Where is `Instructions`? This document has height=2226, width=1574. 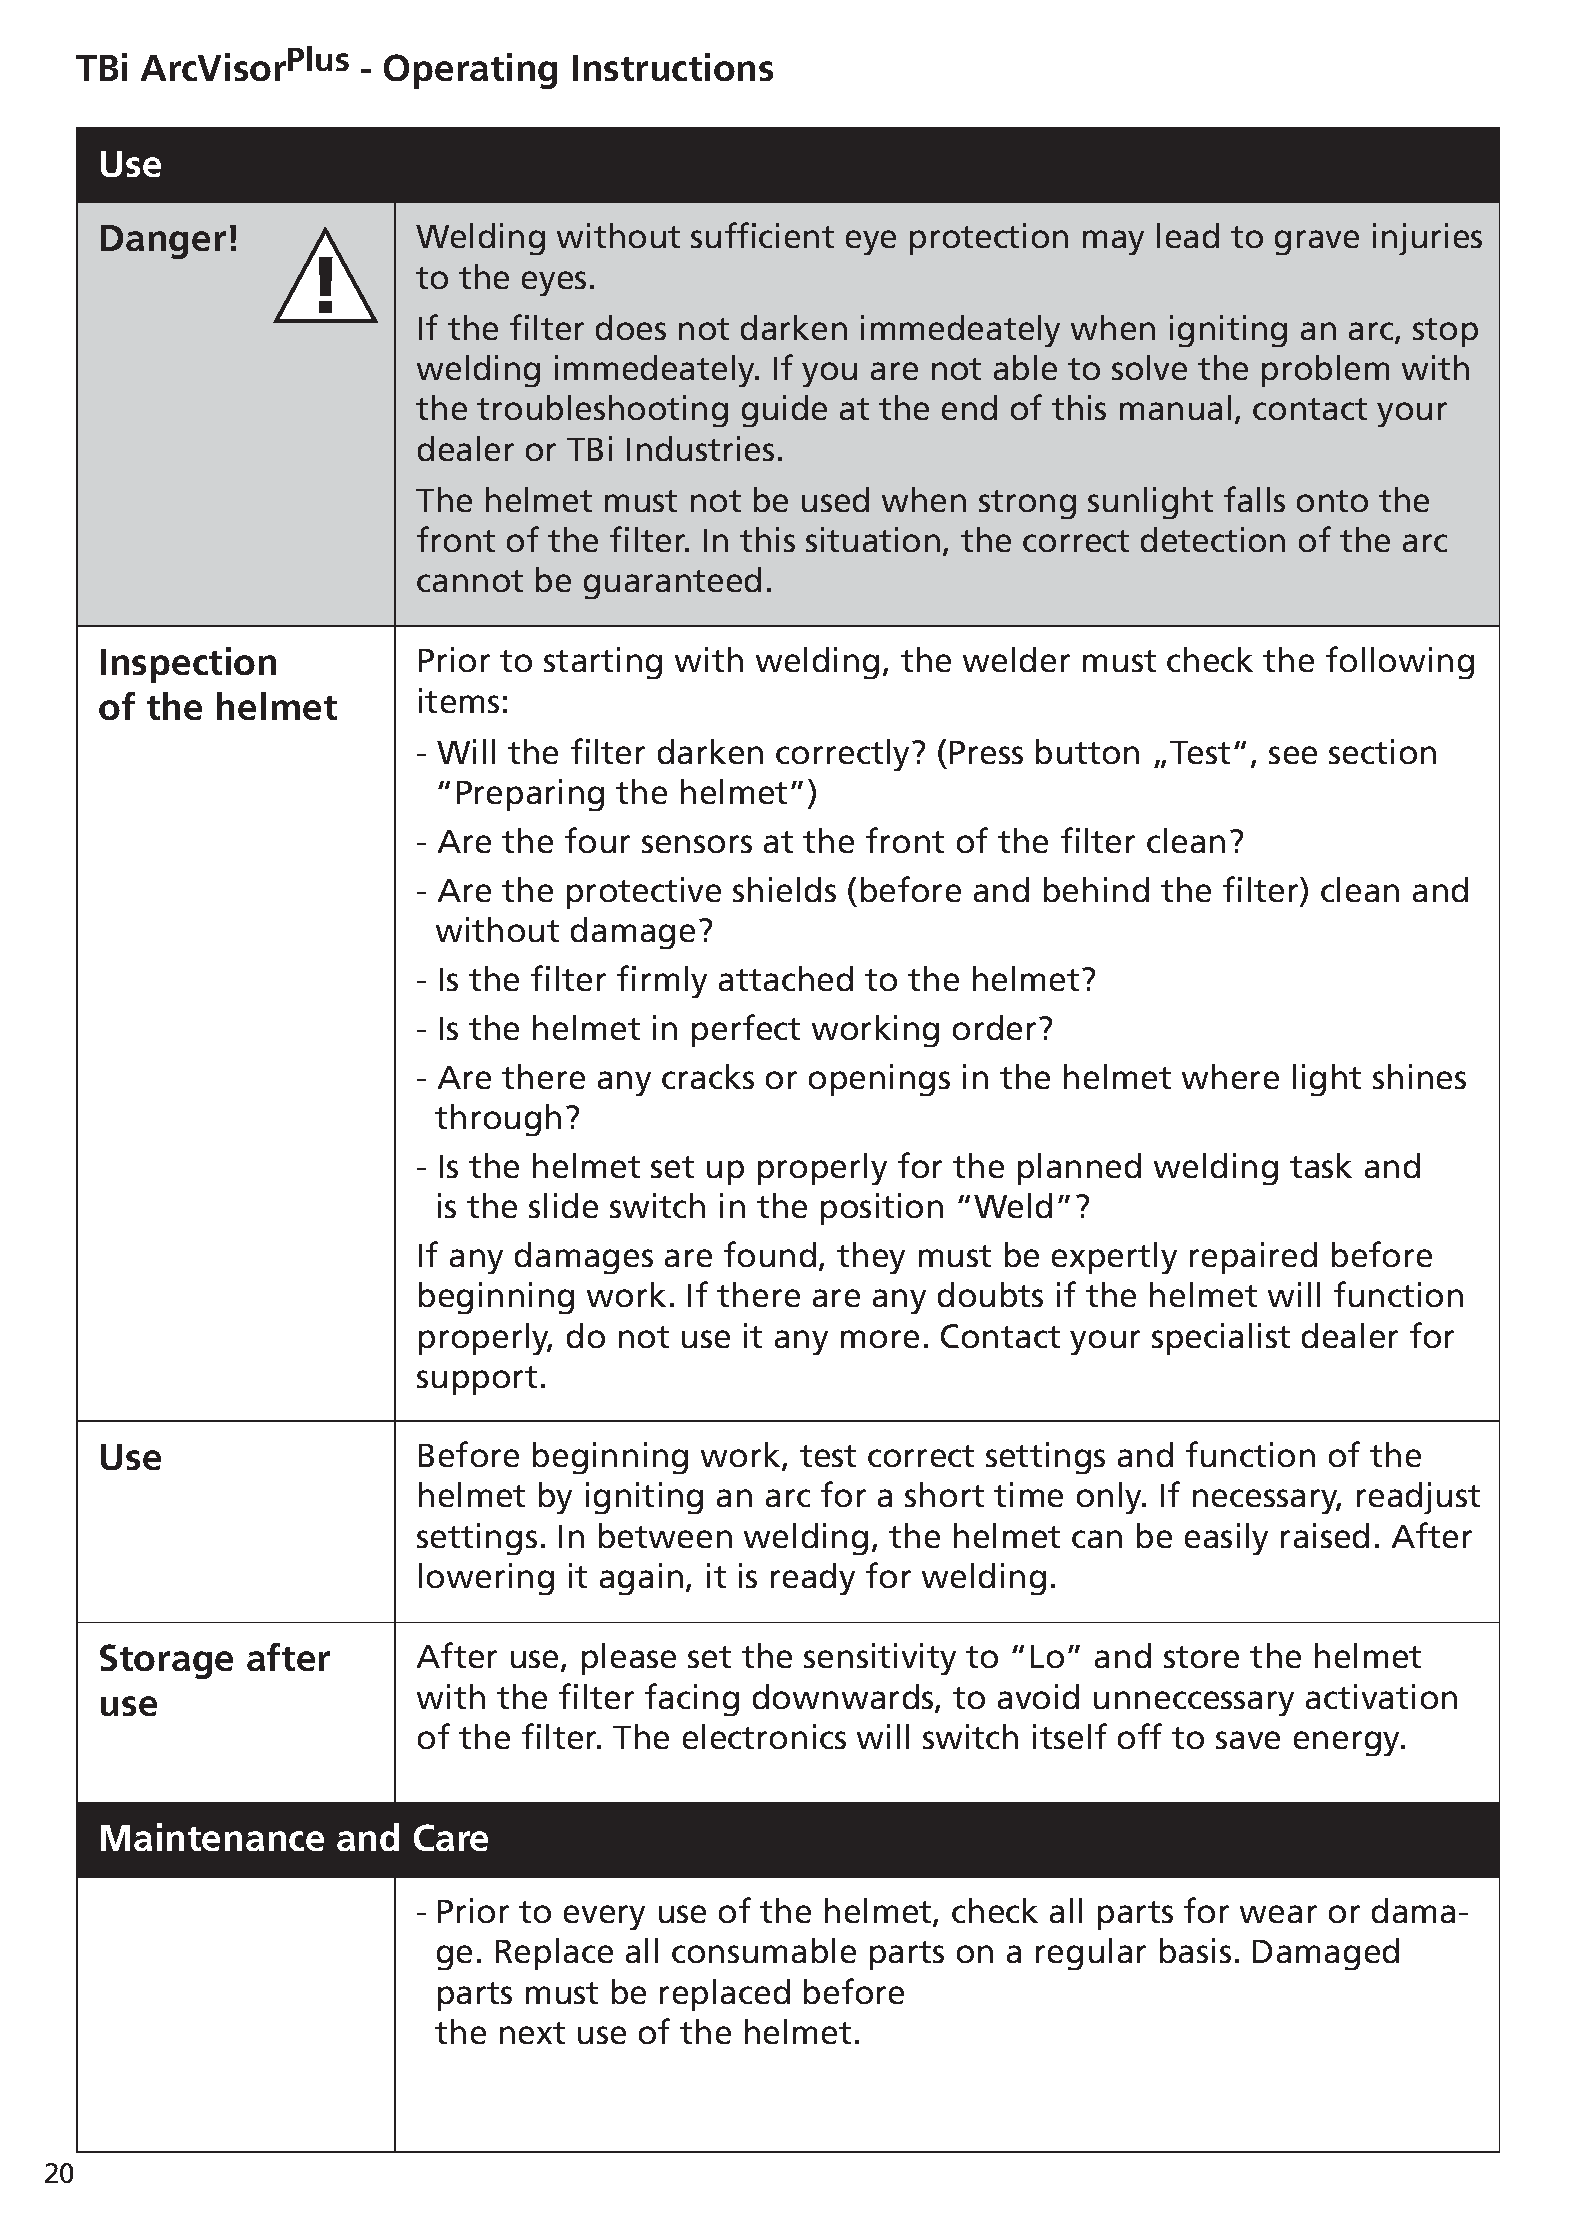 Instructions is located at coordinates (673, 67).
